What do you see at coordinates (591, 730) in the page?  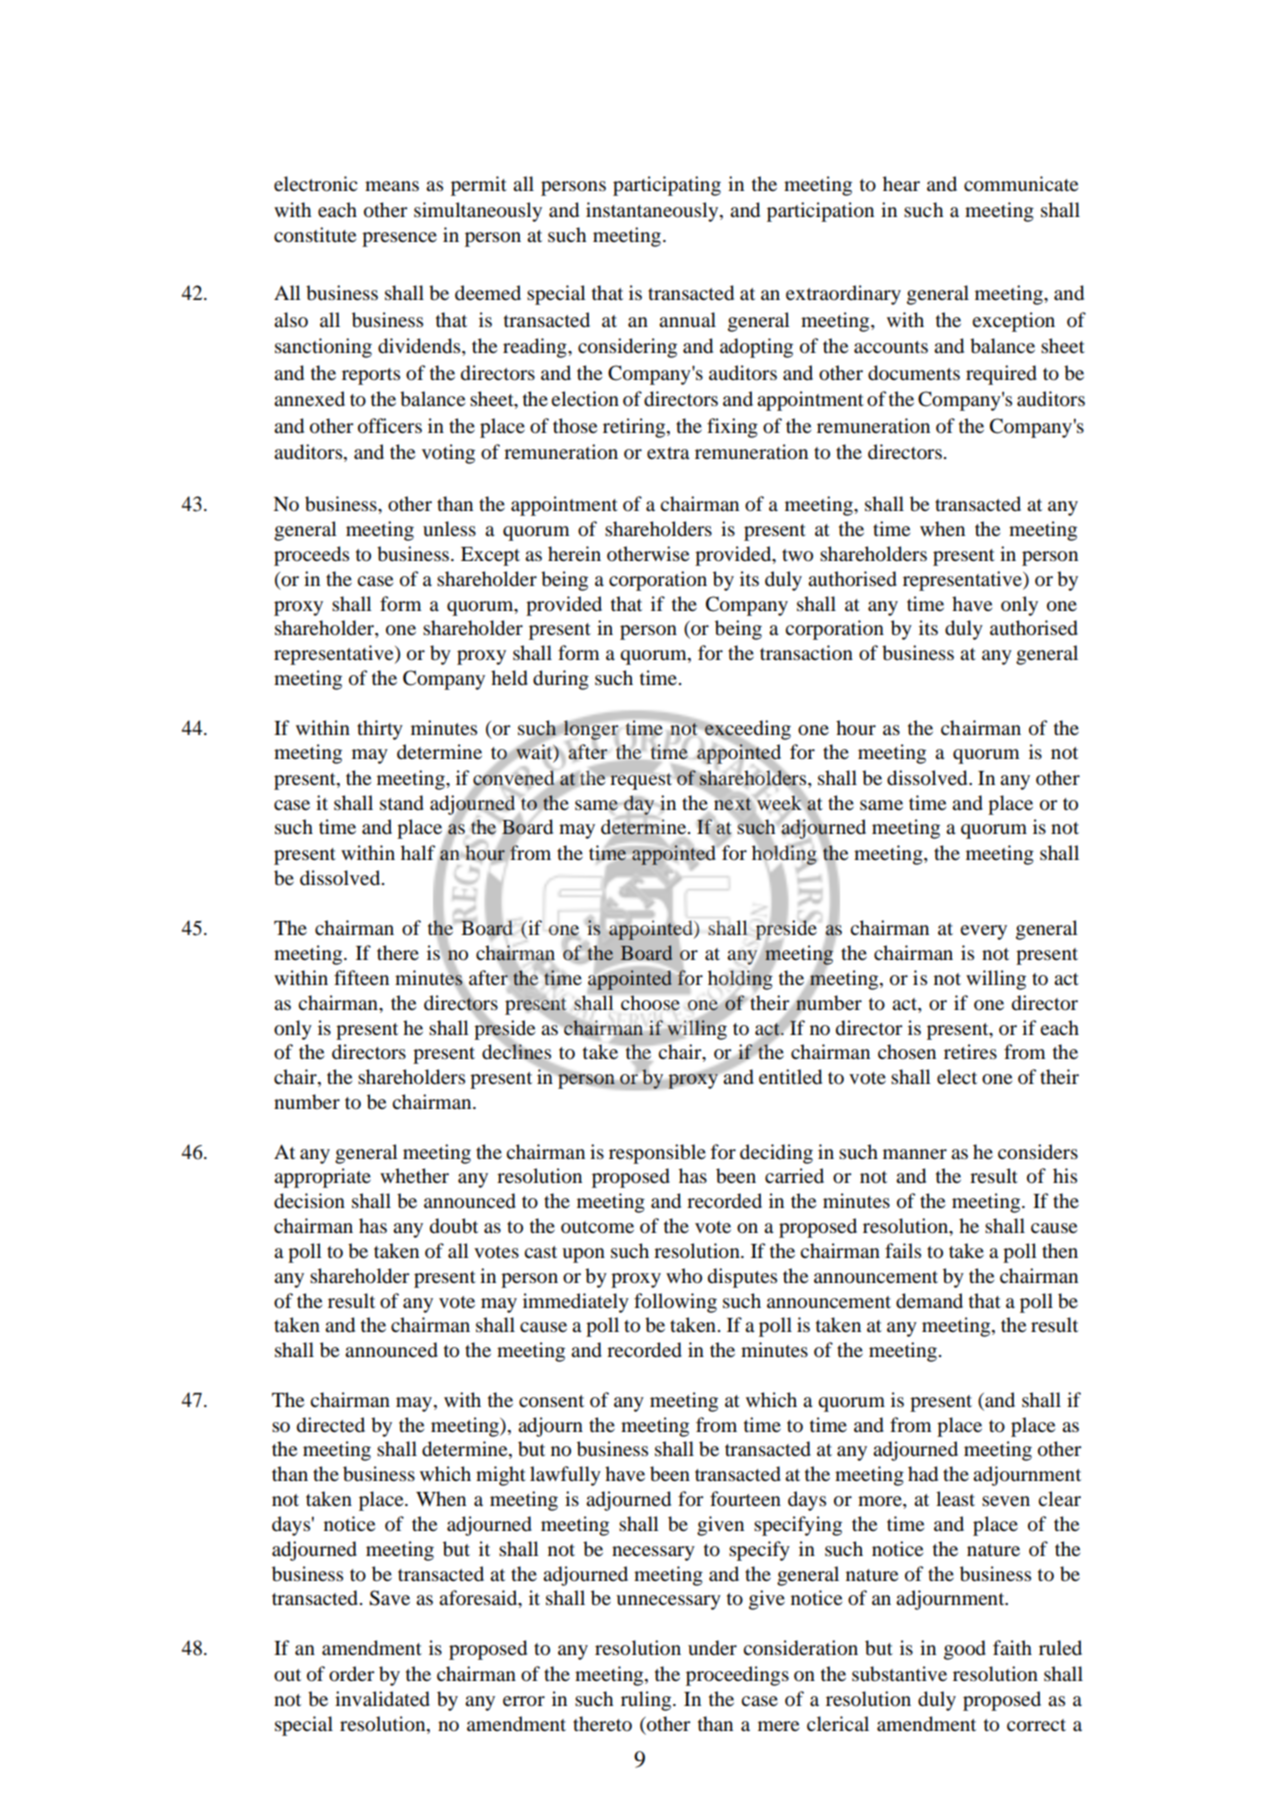 I see `longer` at bounding box center [591, 730].
